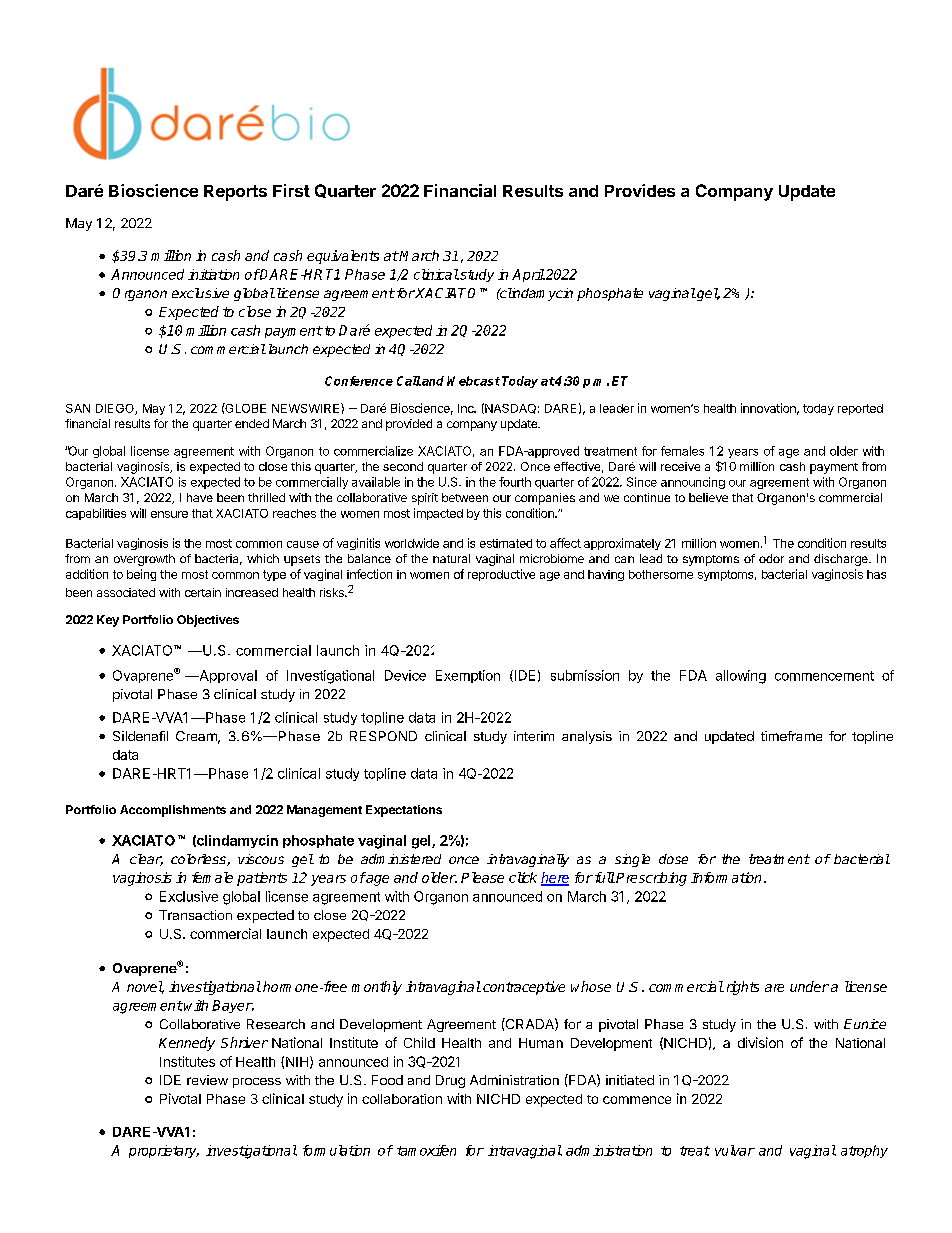  What do you see at coordinates (528, 275) in the screenshot?
I see `April` at bounding box center [528, 275].
